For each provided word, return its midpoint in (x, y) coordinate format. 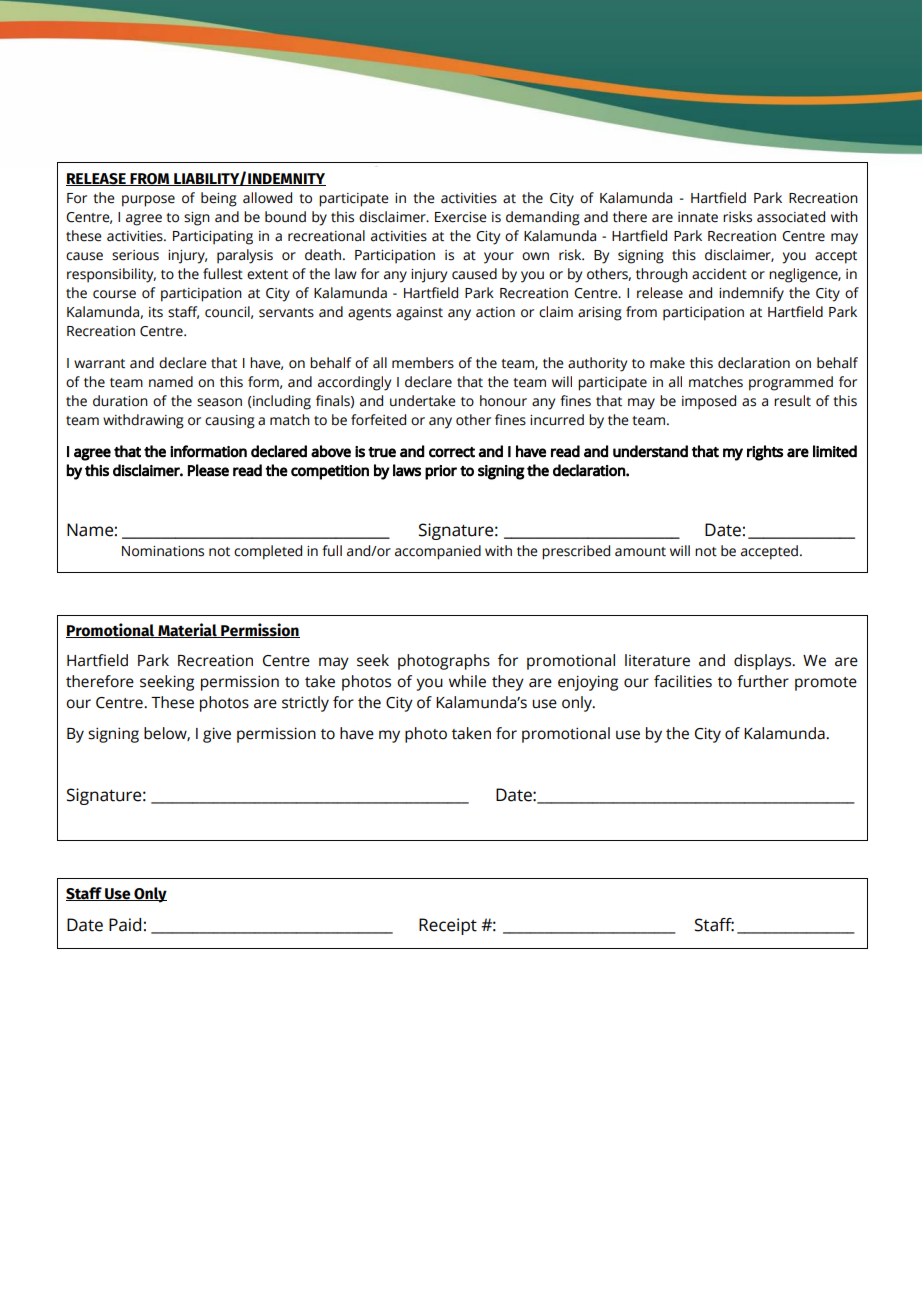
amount (640, 552)
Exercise (461, 217)
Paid (125, 925)
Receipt (448, 926)
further (763, 681)
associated (791, 217)
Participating (213, 238)
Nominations (163, 551)
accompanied (438, 552)
